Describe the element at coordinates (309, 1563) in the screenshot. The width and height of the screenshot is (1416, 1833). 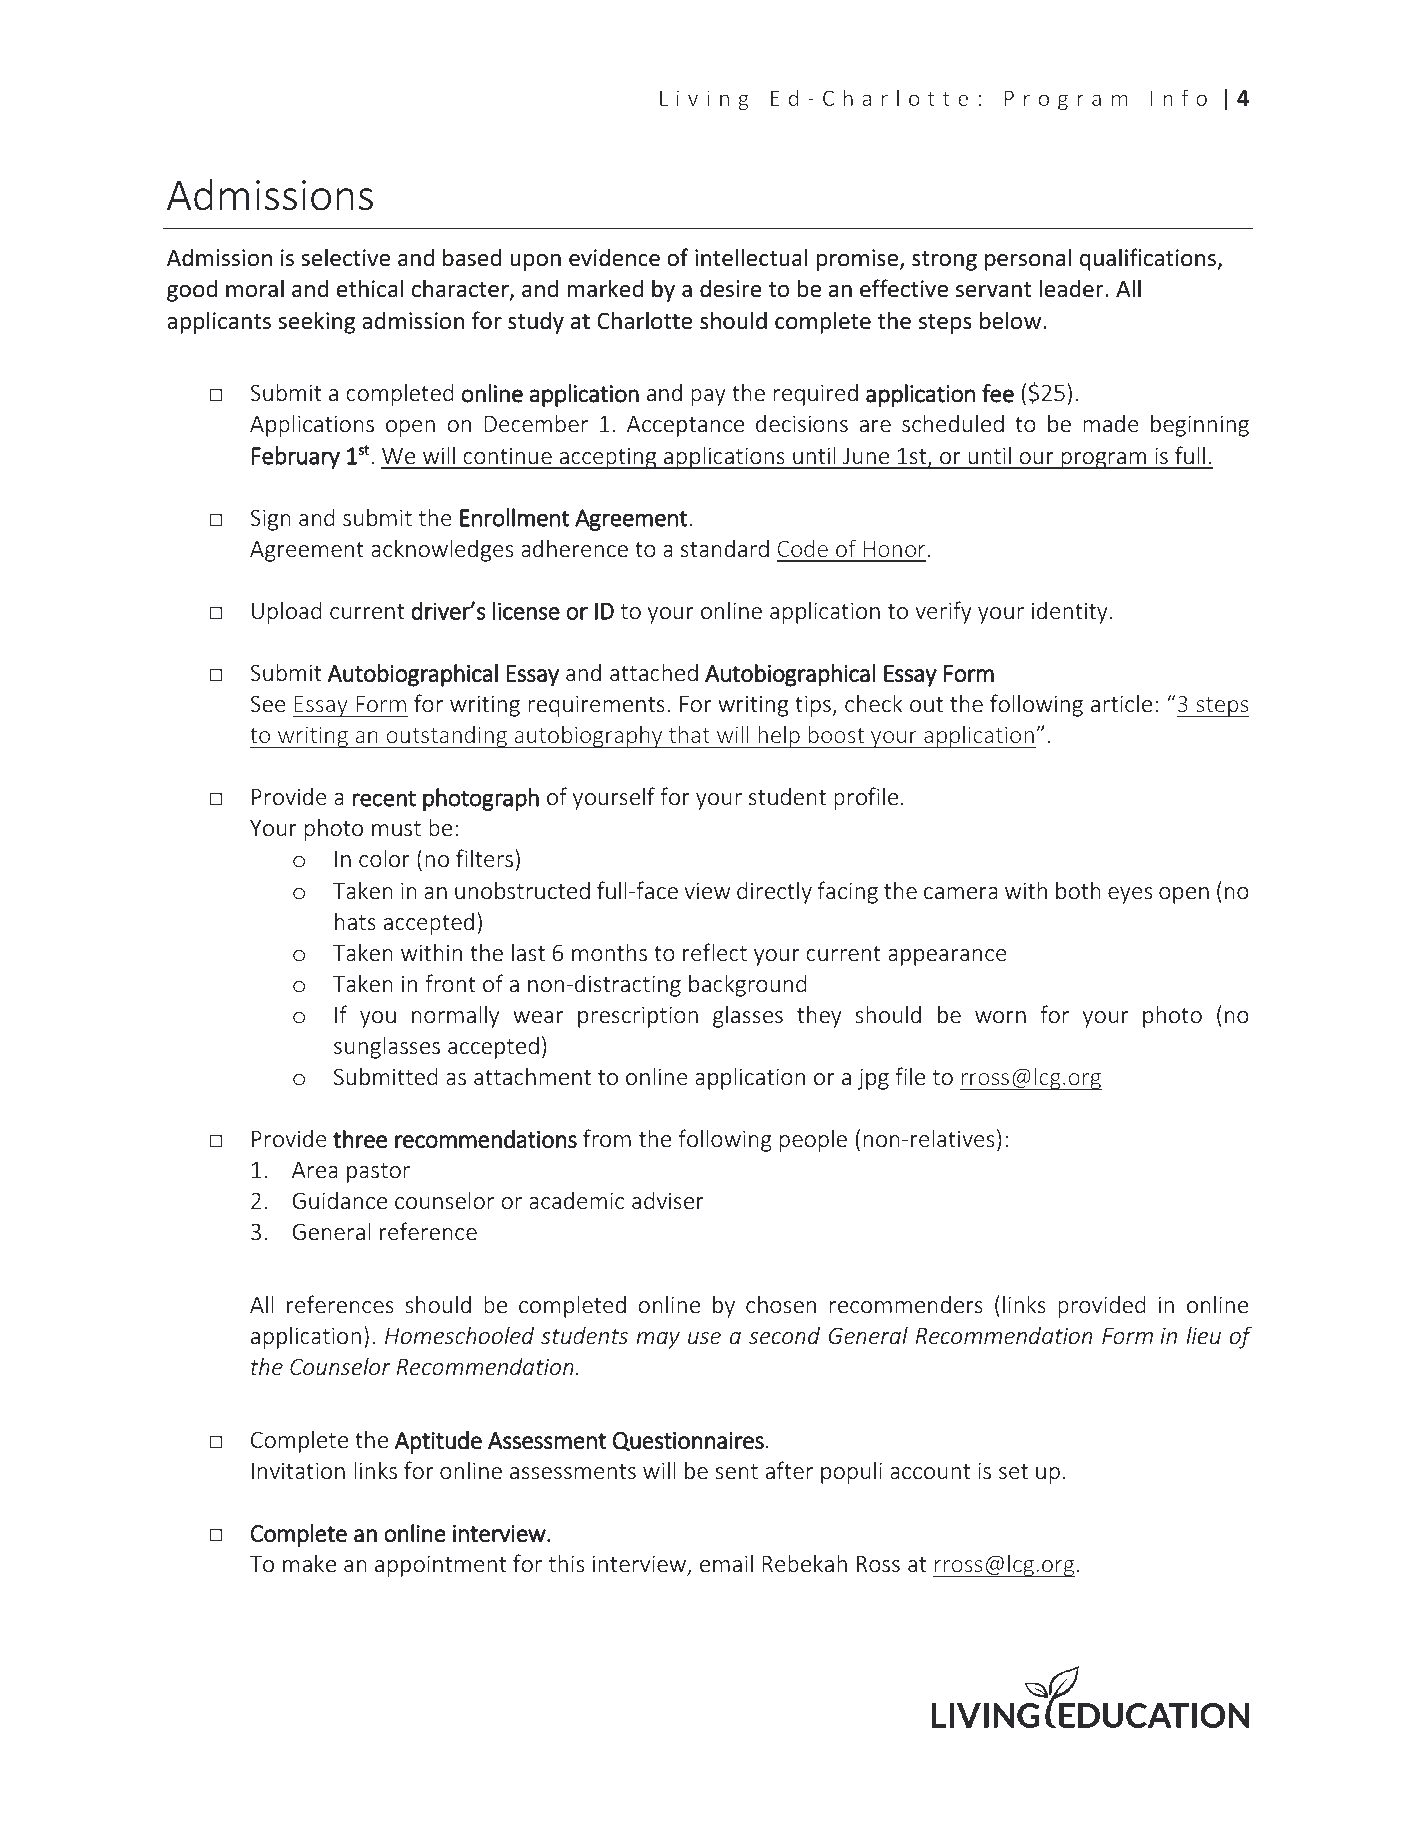
I see `make` at that location.
